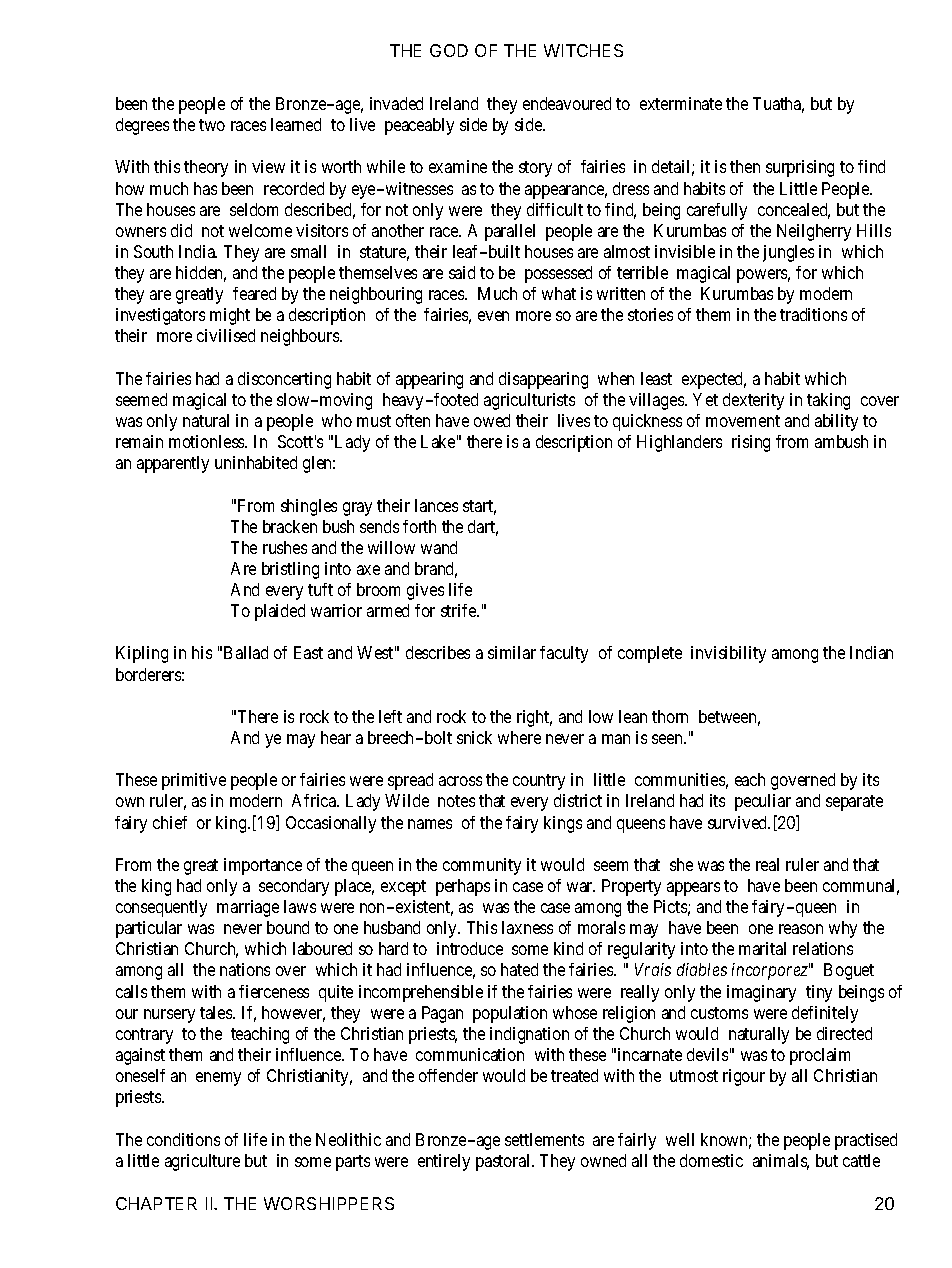 Image resolution: width=952 pixels, height=1268 pixels. Describe the element at coordinates (743, 421) in the document. I see `movement` at that location.
